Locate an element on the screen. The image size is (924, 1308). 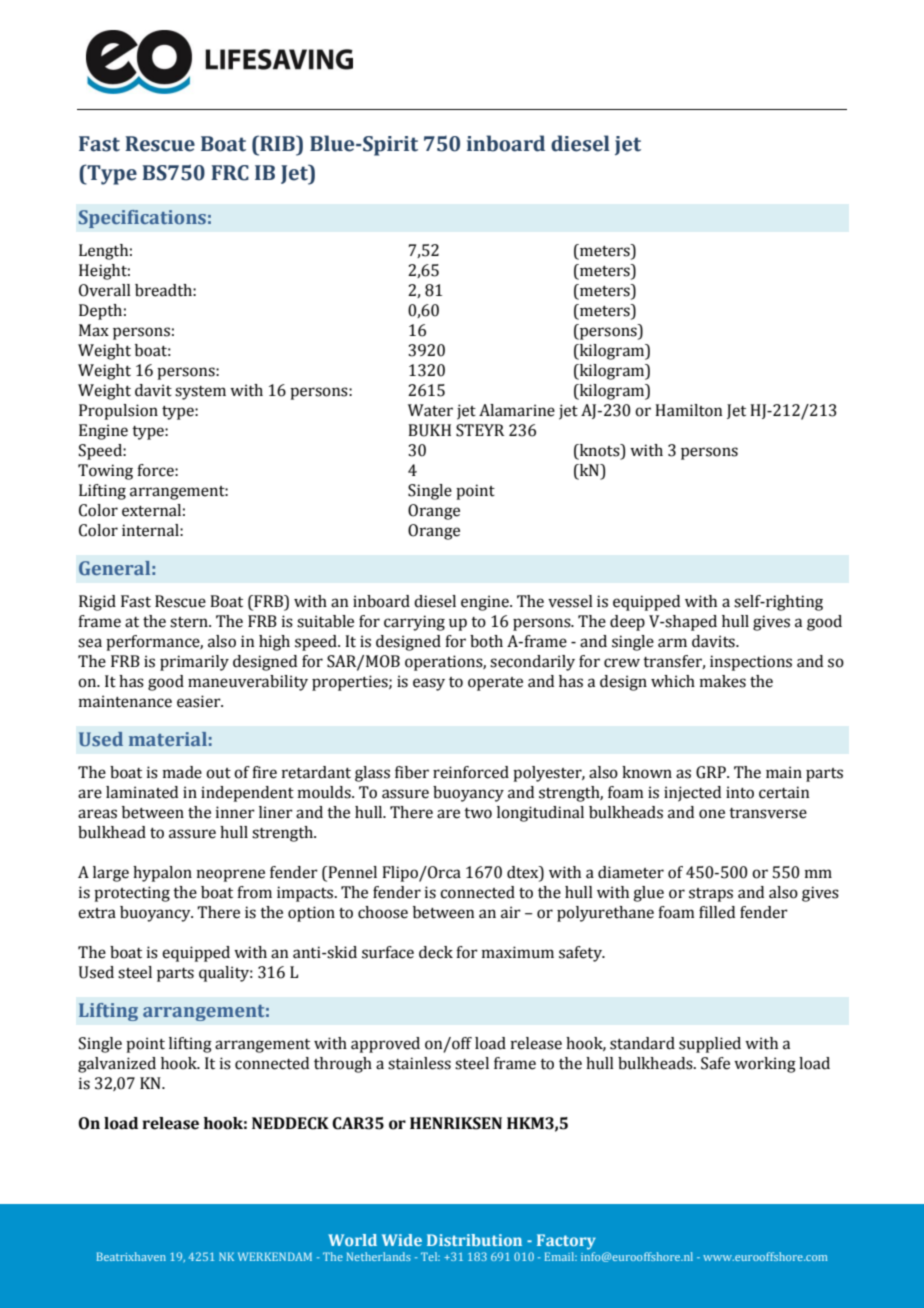
Wide is located at coordinates (402, 1240).
